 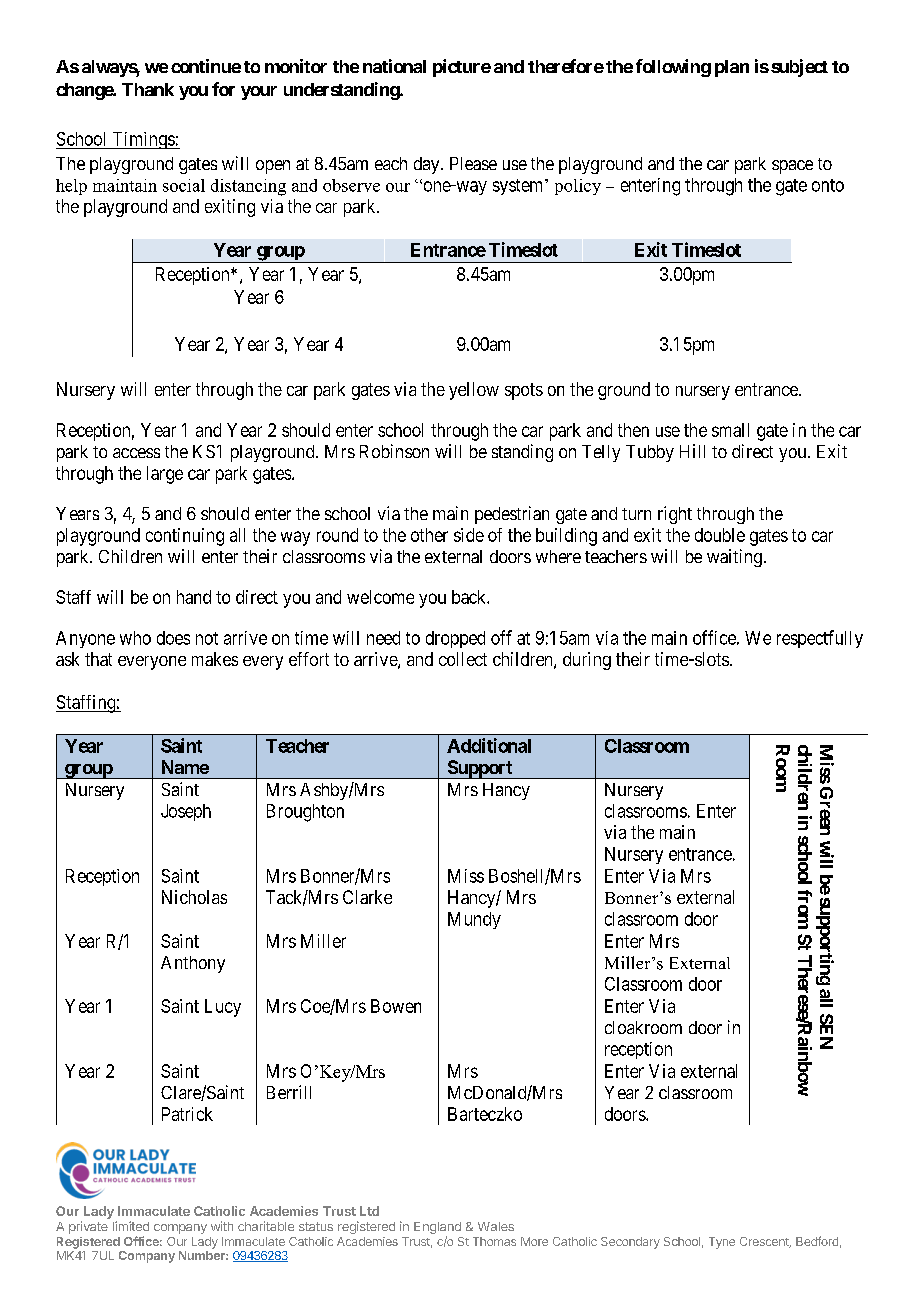 I want to click on Anthony, so click(x=193, y=964).
